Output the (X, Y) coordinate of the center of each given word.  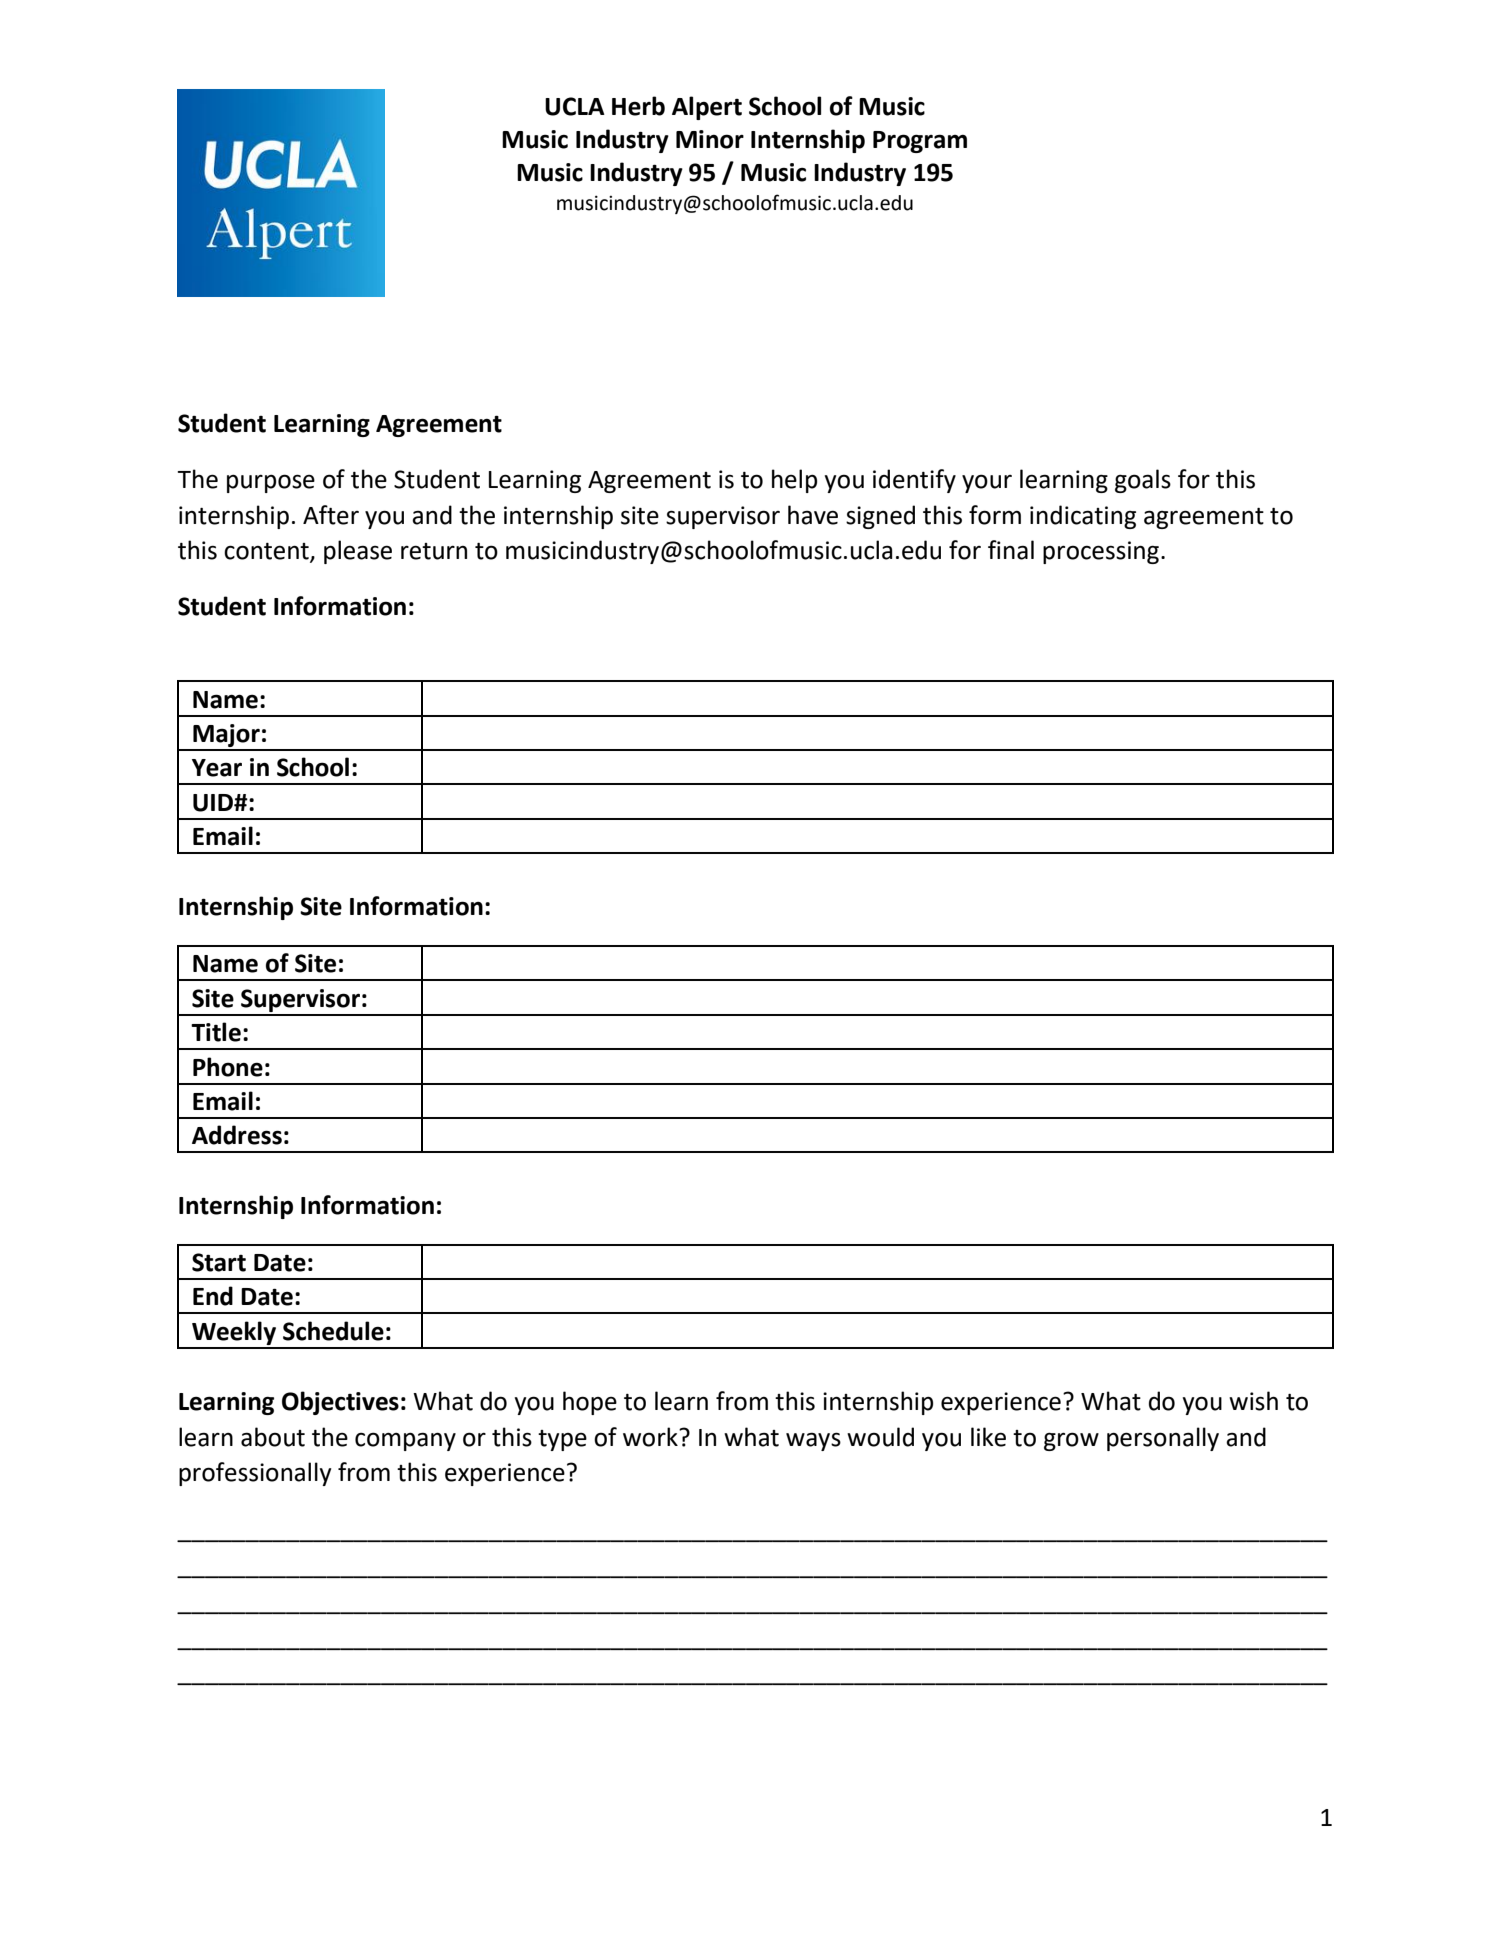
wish (1253, 1401)
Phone (228, 1067)
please (358, 552)
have (813, 515)
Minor (710, 139)
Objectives (340, 1403)
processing (1101, 552)
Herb (638, 106)
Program (920, 142)
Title (216, 1032)
